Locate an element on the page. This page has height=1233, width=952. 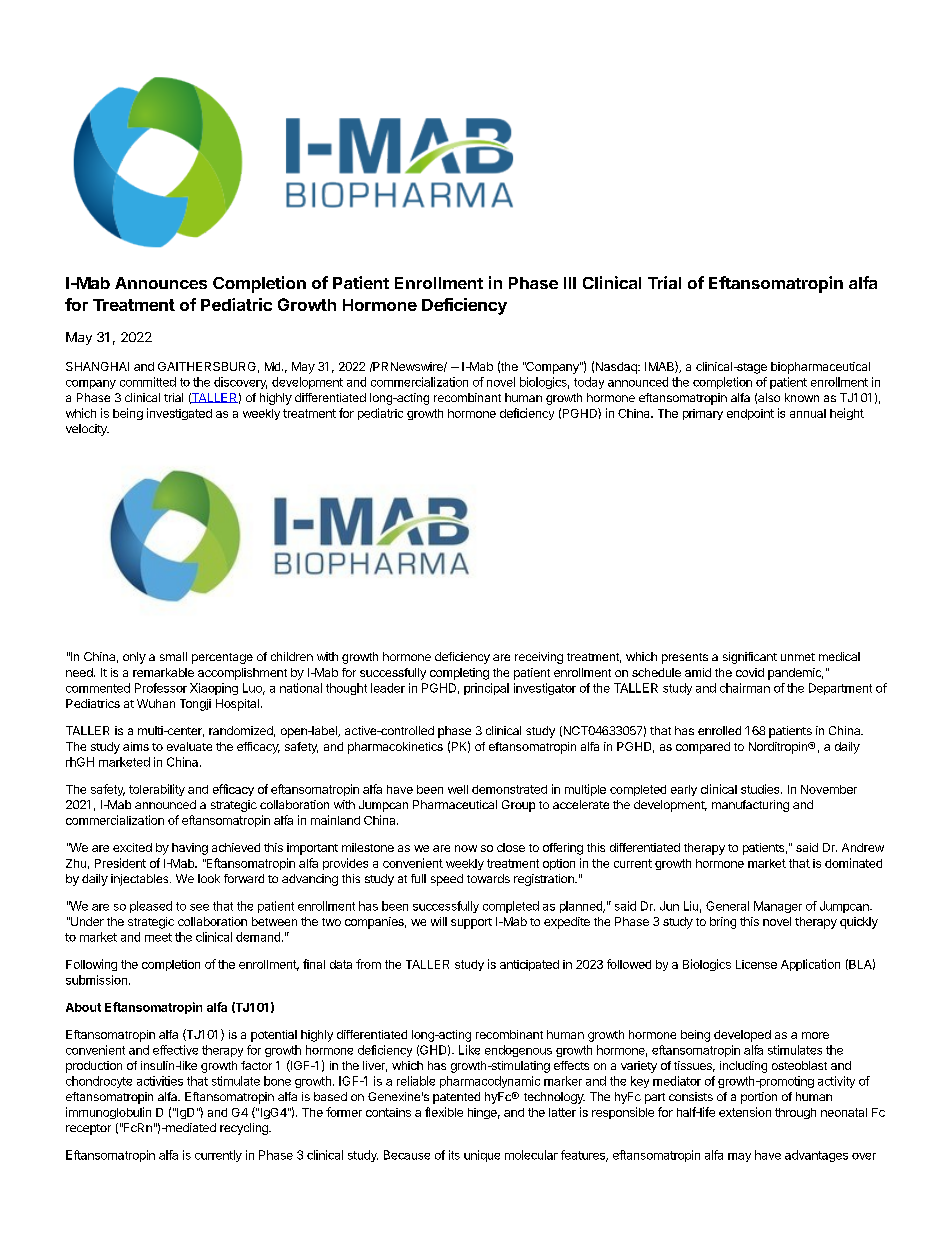
endpoint is located at coordinates (750, 414).
